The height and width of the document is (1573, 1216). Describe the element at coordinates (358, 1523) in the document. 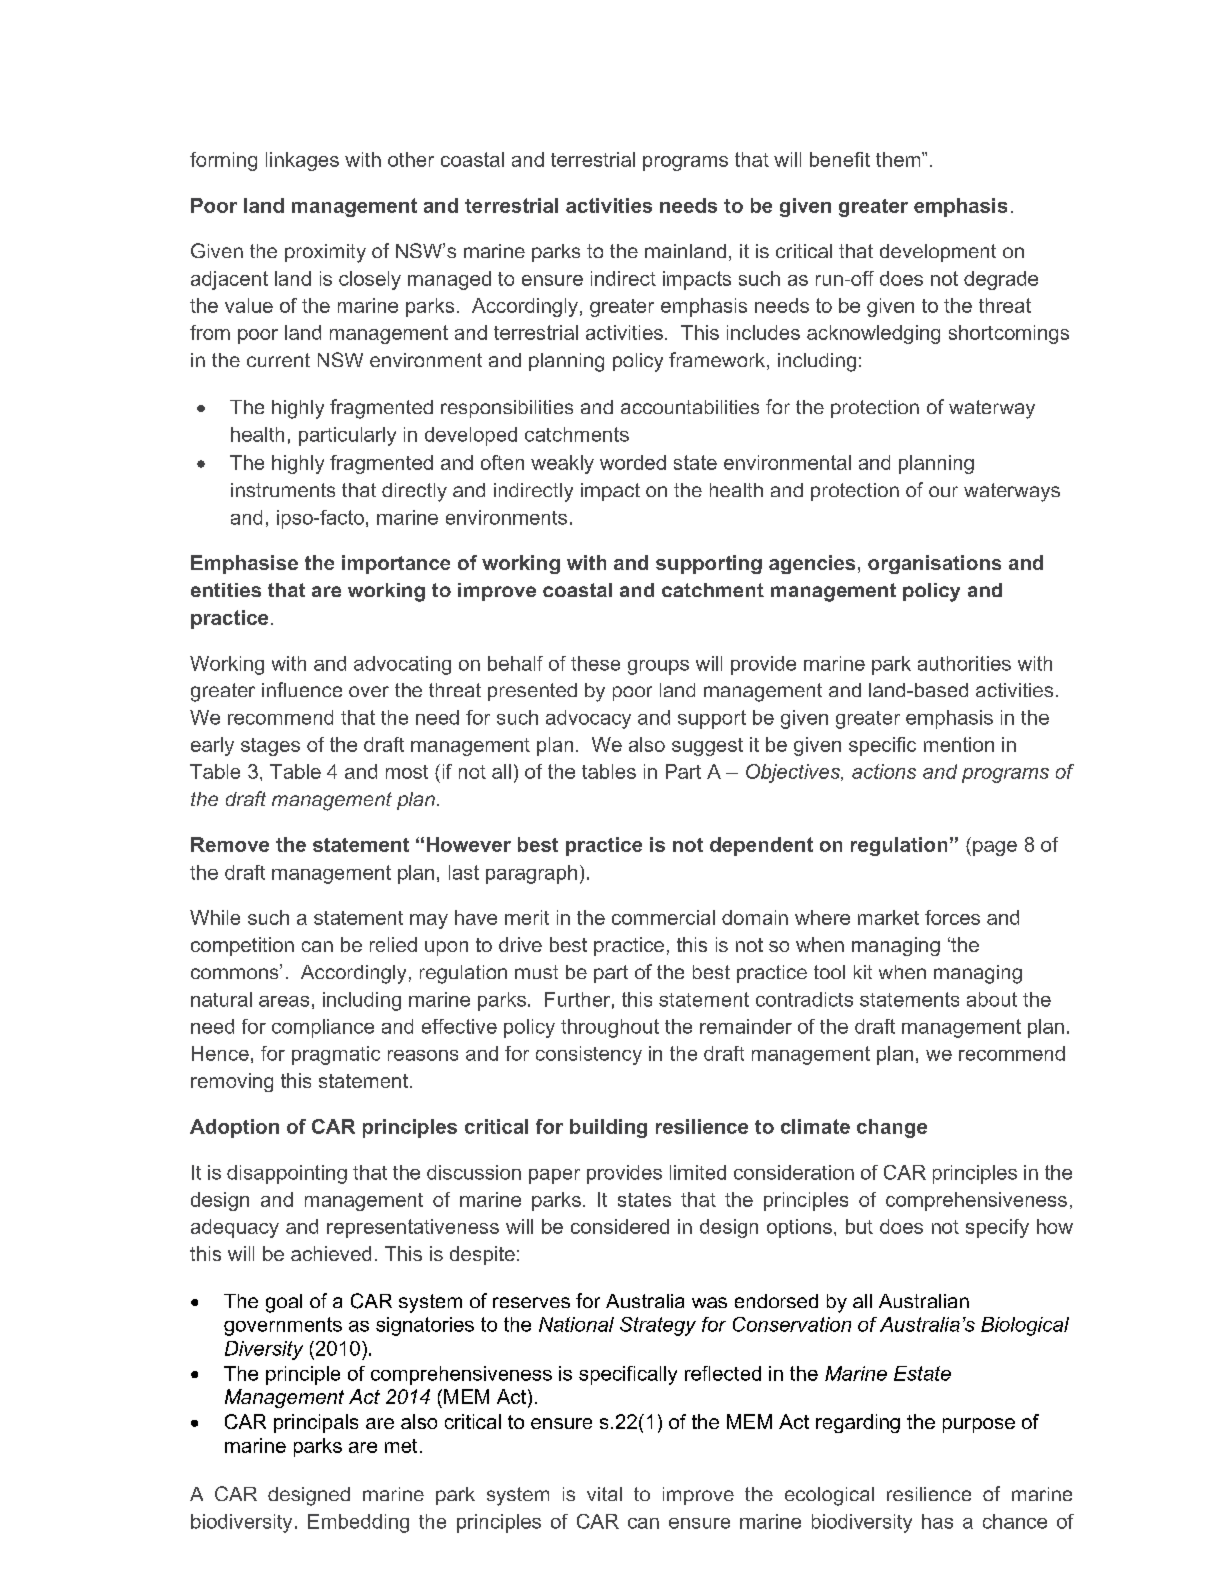

I see `Embedding` at that location.
